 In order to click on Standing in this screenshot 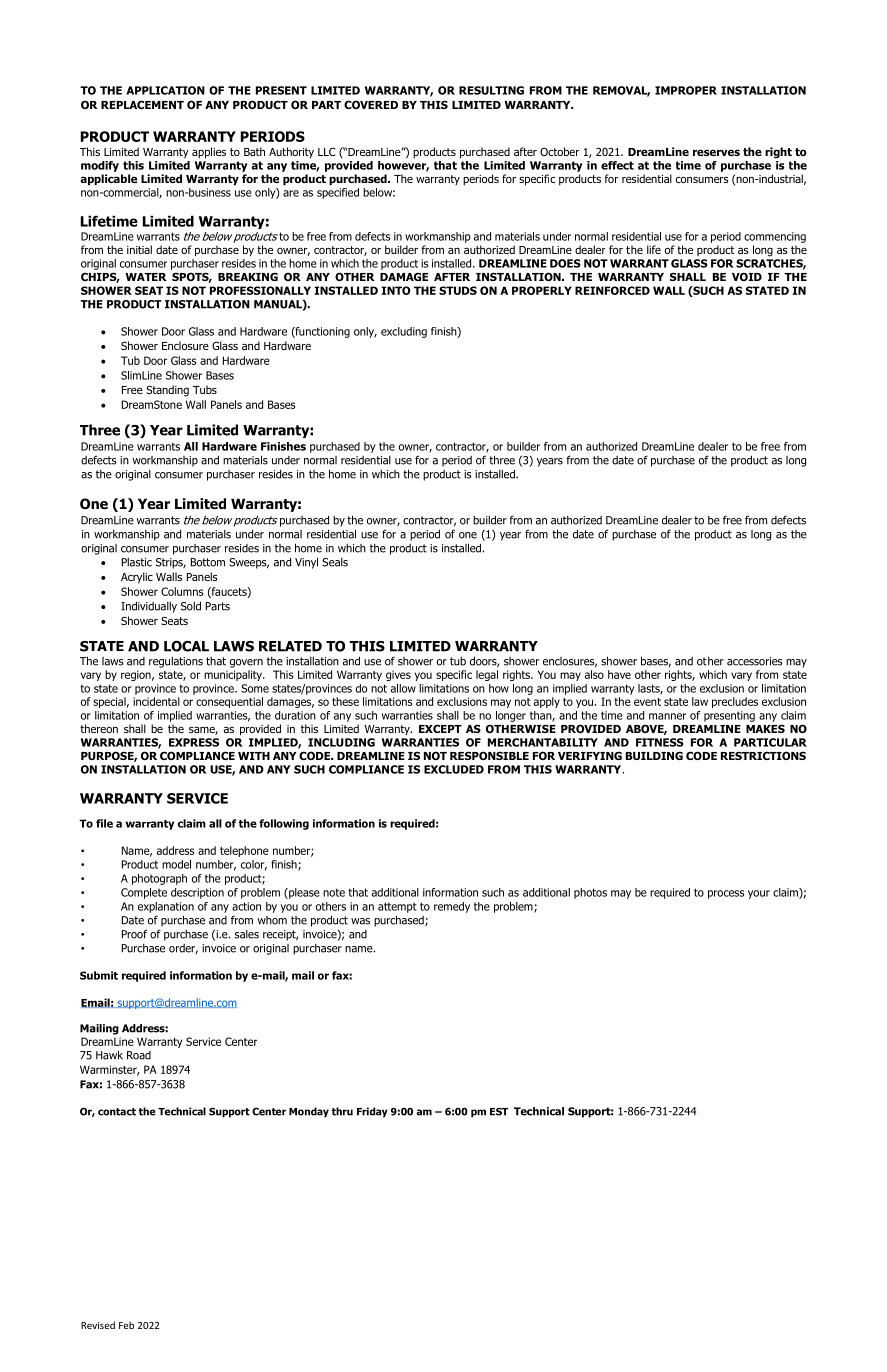, I will do `click(167, 391)`.
